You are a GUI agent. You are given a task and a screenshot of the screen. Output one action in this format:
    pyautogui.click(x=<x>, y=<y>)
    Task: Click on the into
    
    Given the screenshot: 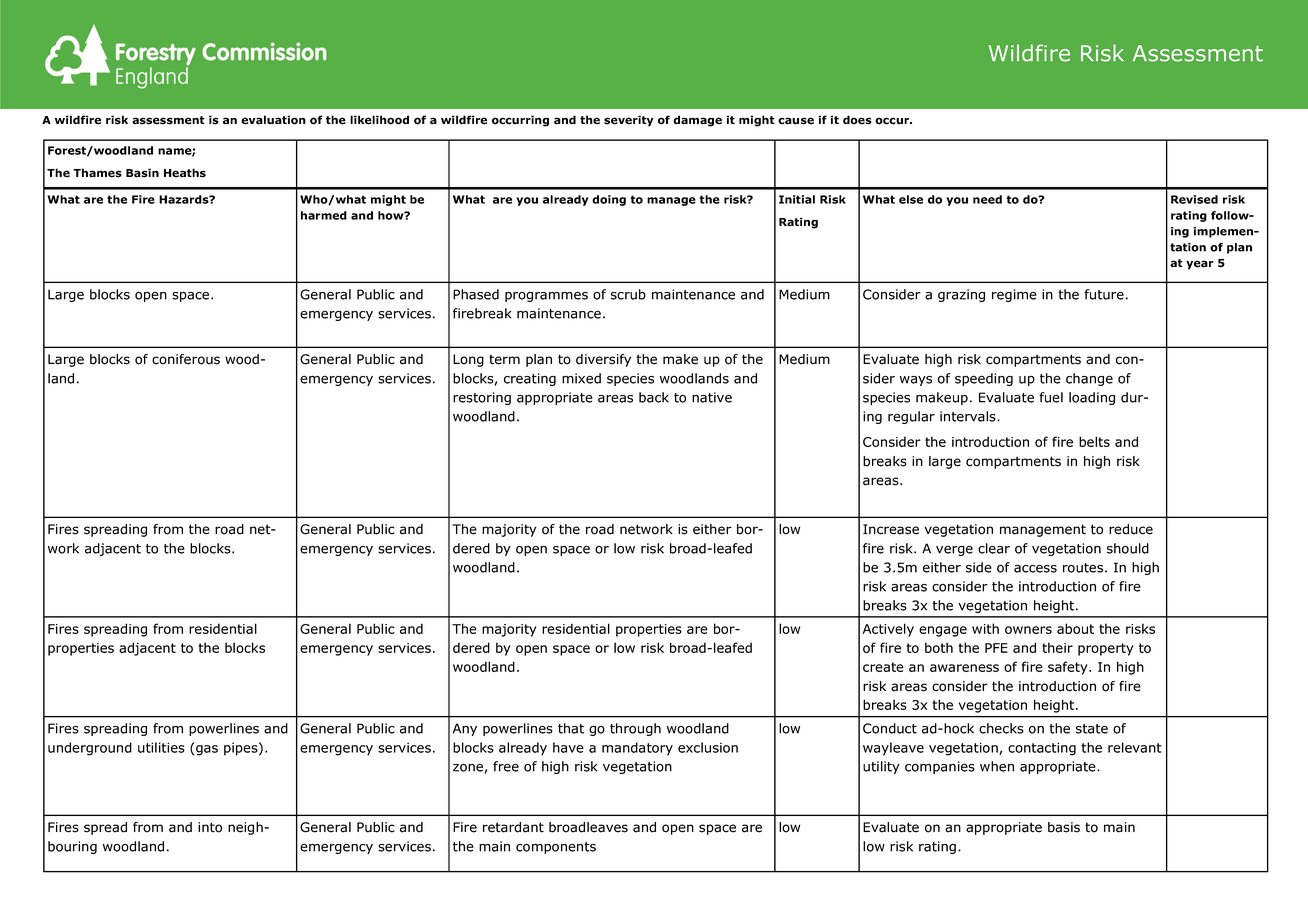 What is the action you would take?
    pyautogui.click(x=210, y=827)
